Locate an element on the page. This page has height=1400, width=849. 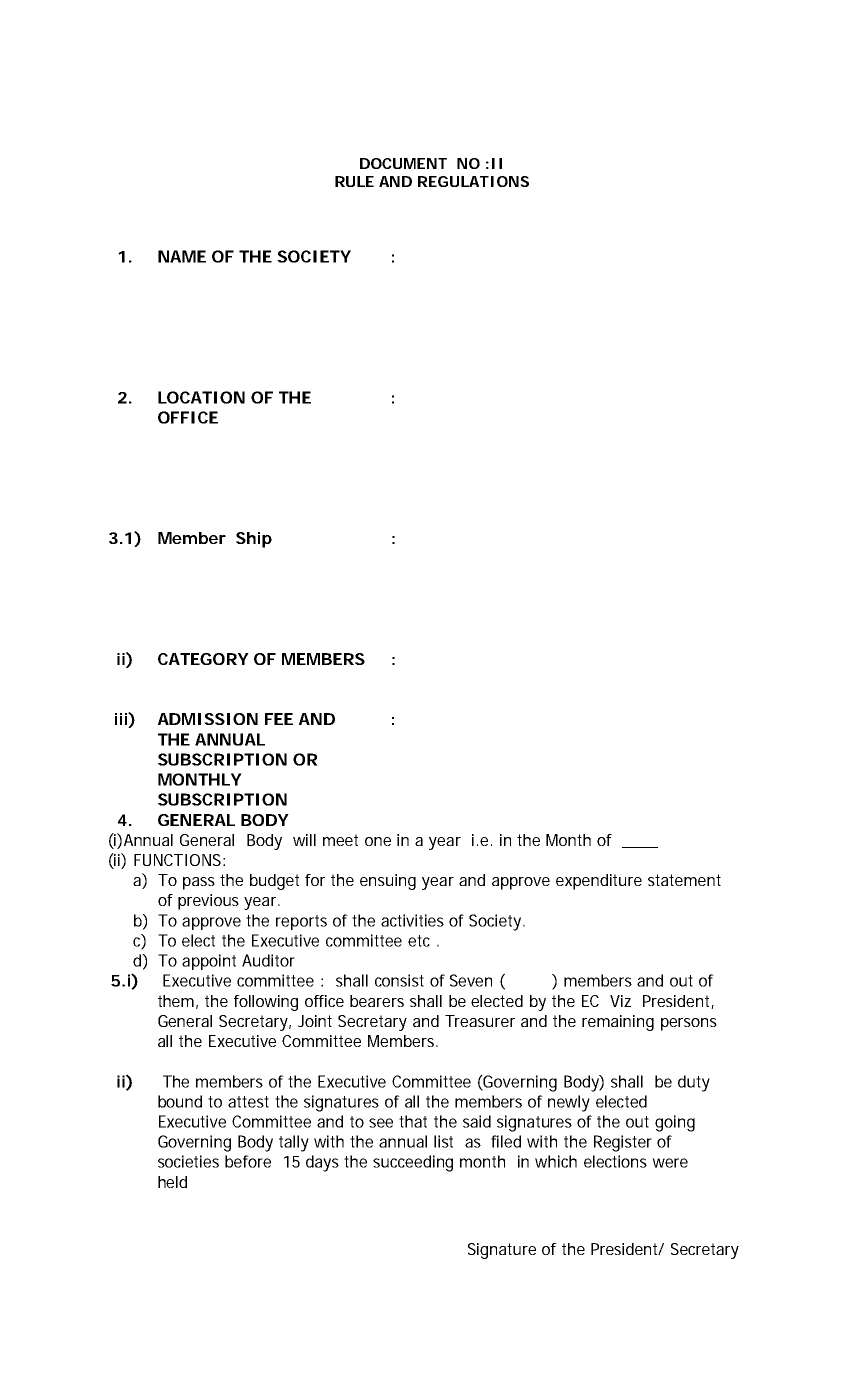
Register is located at coordinates (623, 1143).
